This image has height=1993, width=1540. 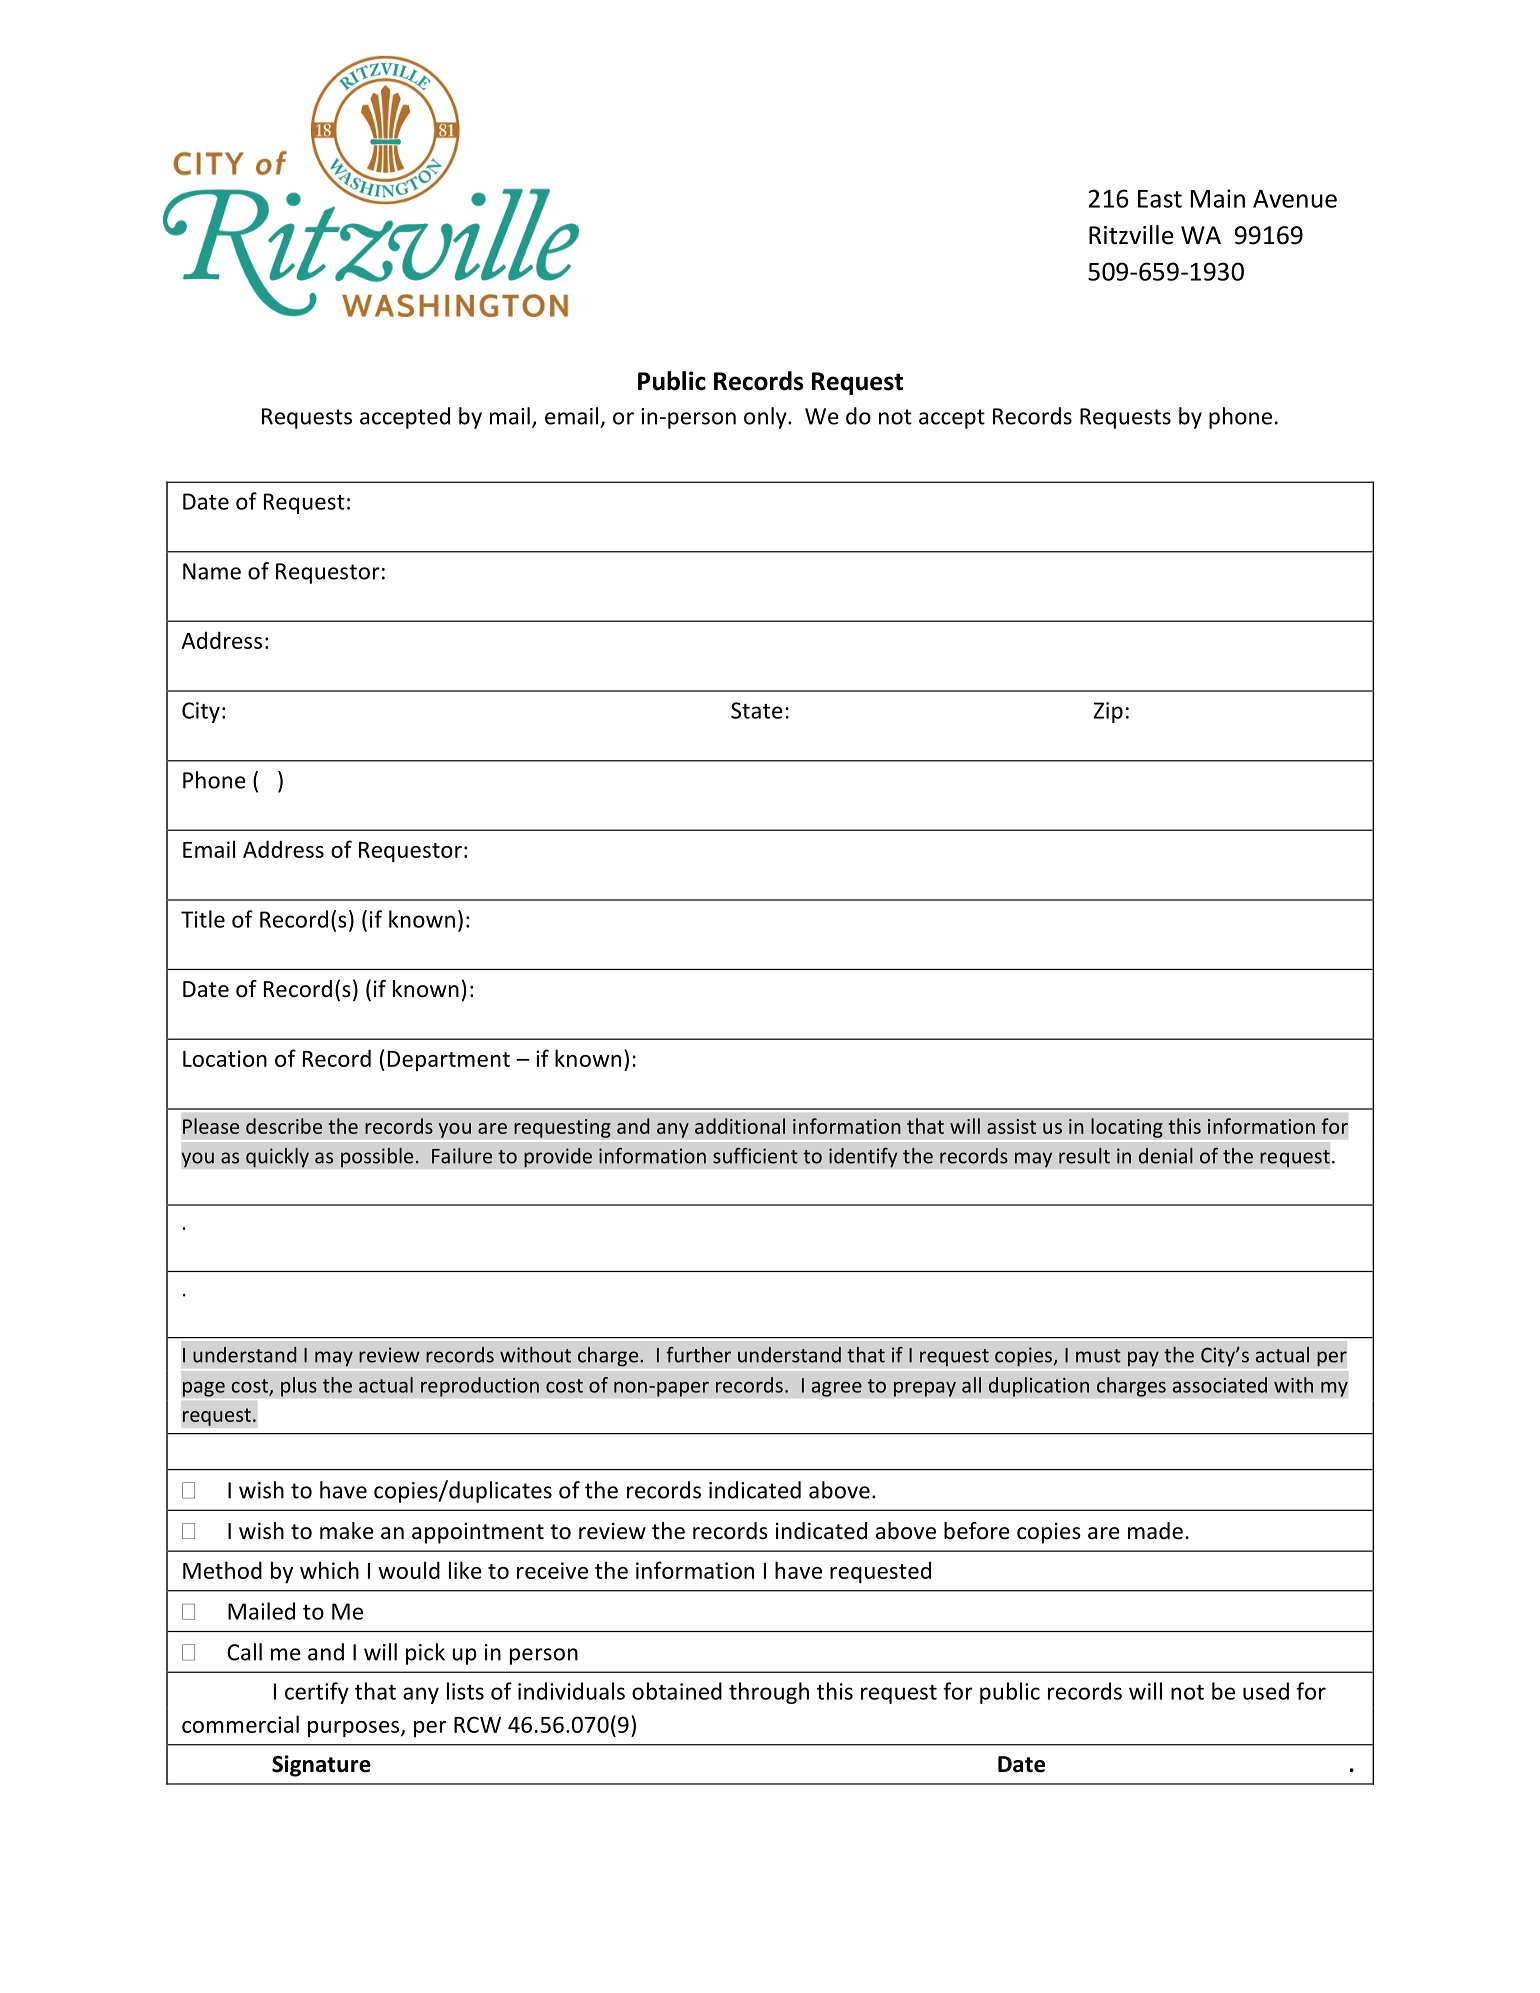 I want to click on locating, so click(x=1127, y=1128).
